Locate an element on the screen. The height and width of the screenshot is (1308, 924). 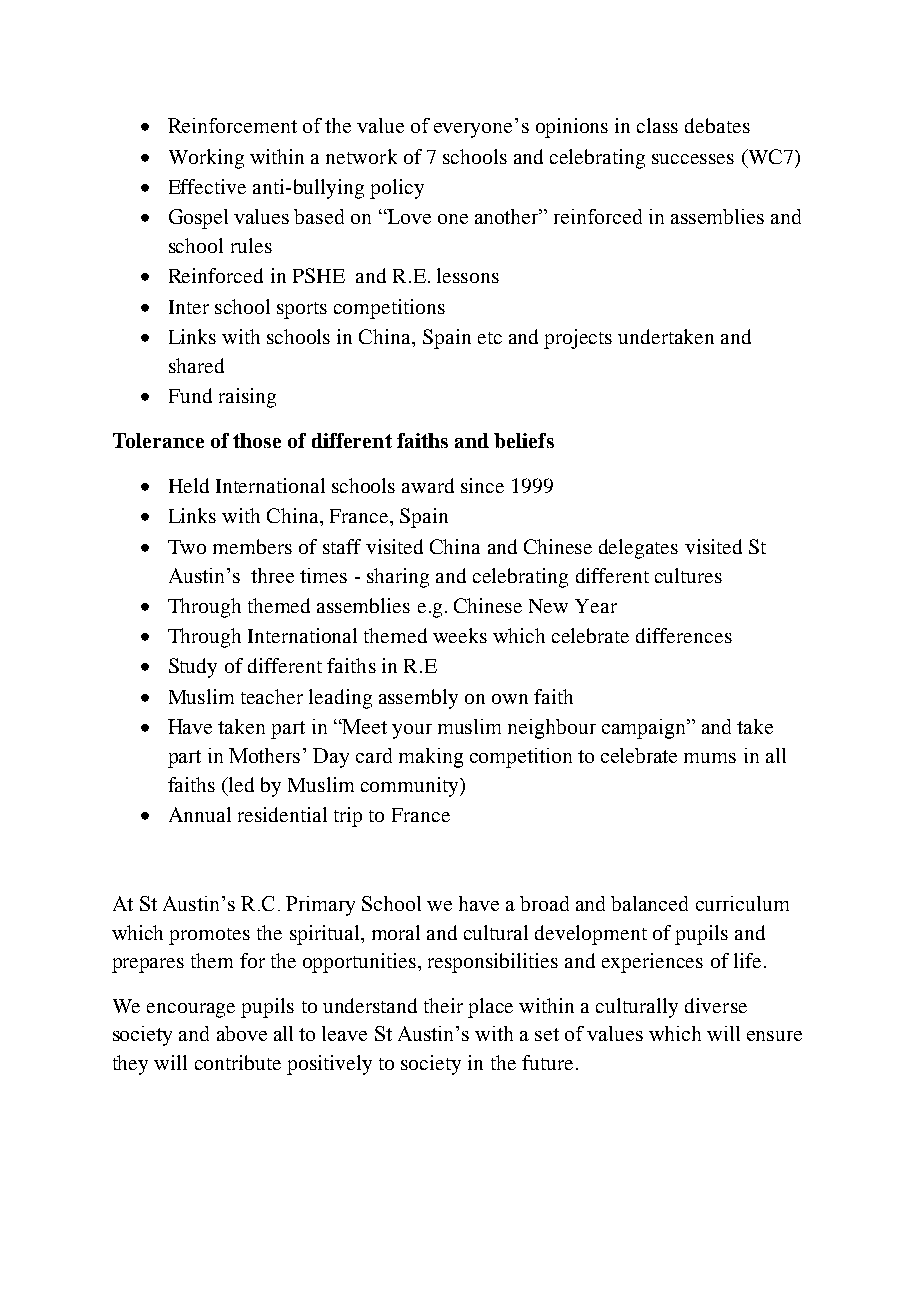
policy is located at coordinates (397, 189).
